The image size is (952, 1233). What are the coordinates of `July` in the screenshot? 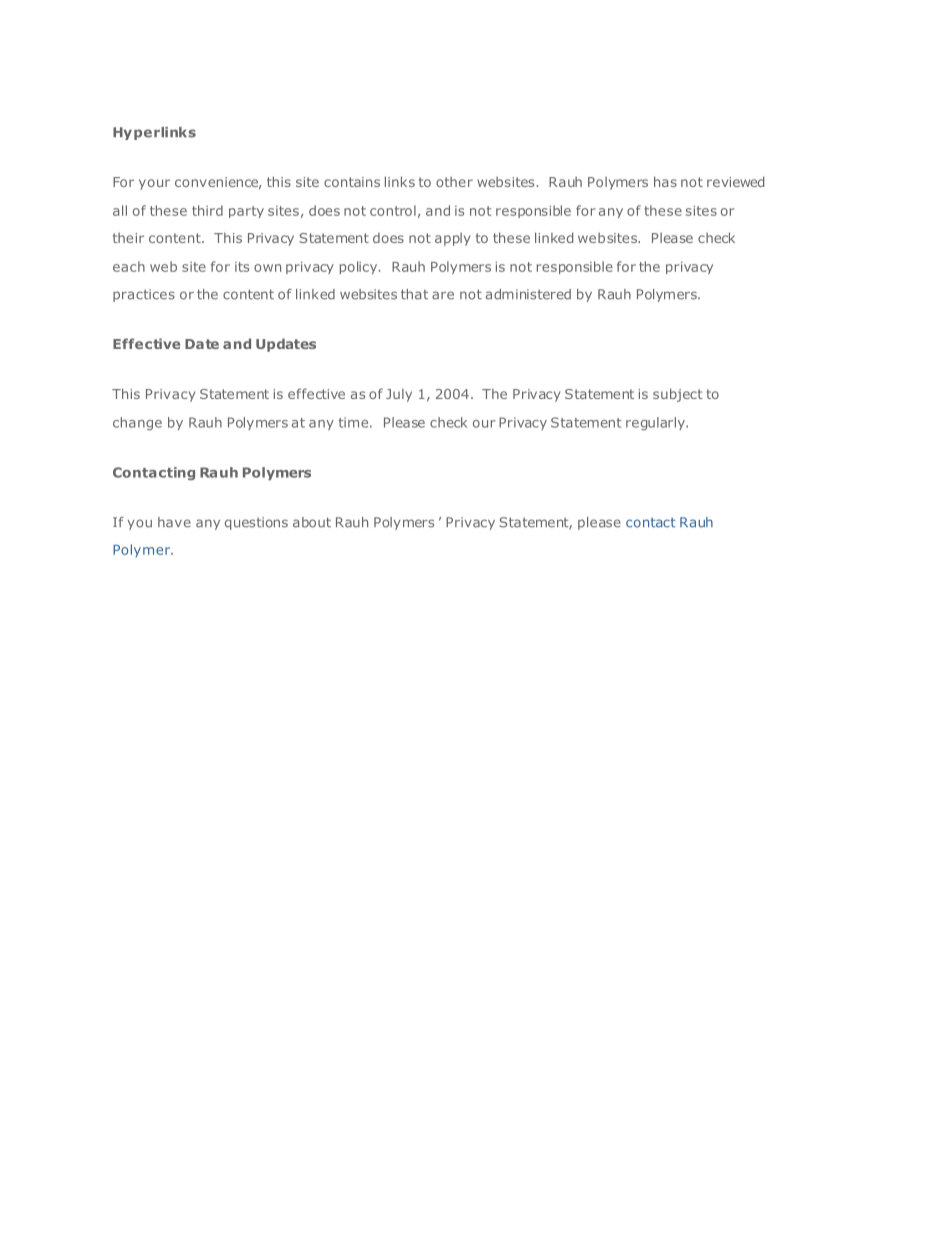 It's located at (399, 395).
